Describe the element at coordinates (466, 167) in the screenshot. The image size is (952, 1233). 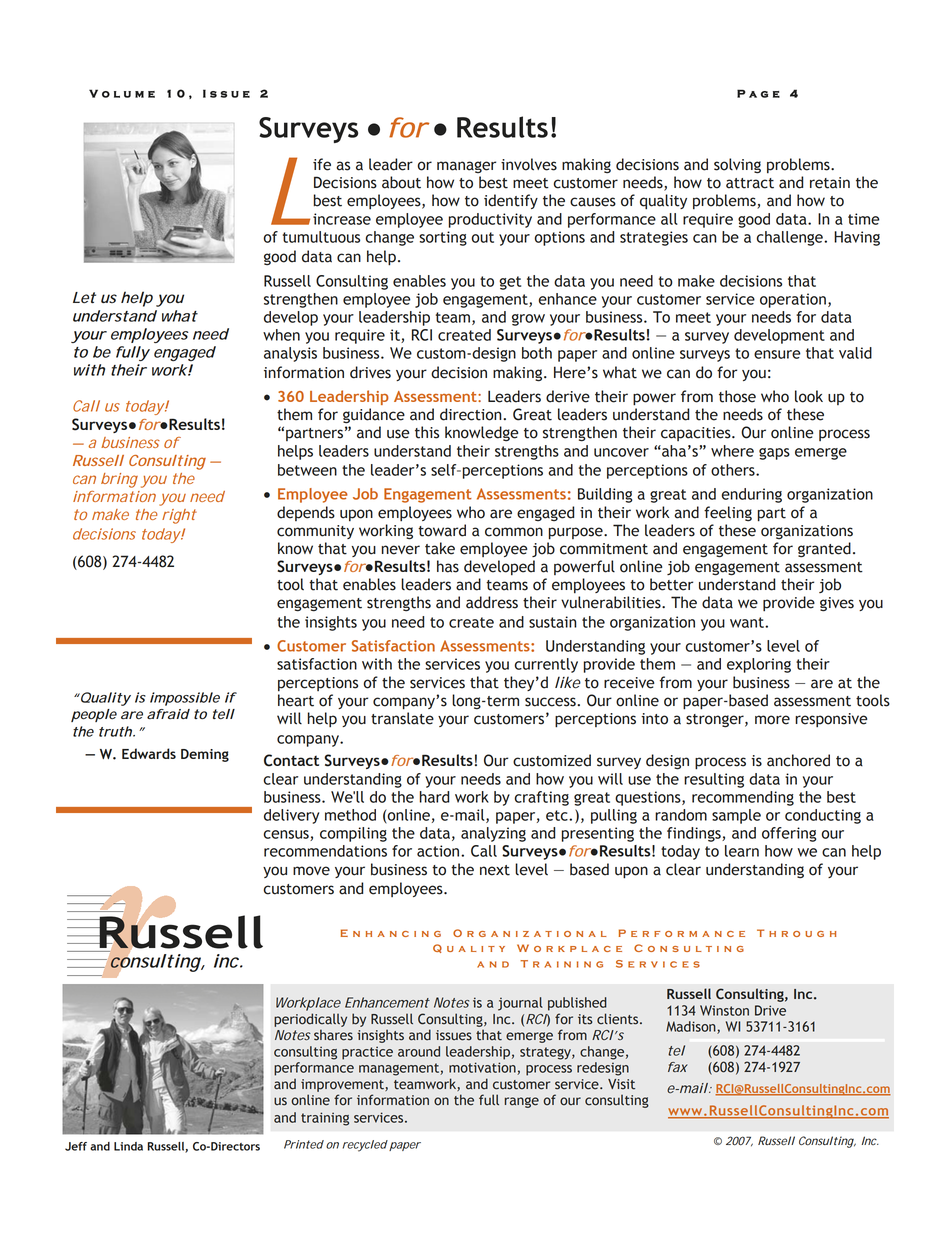
I see `manager` at that location.
